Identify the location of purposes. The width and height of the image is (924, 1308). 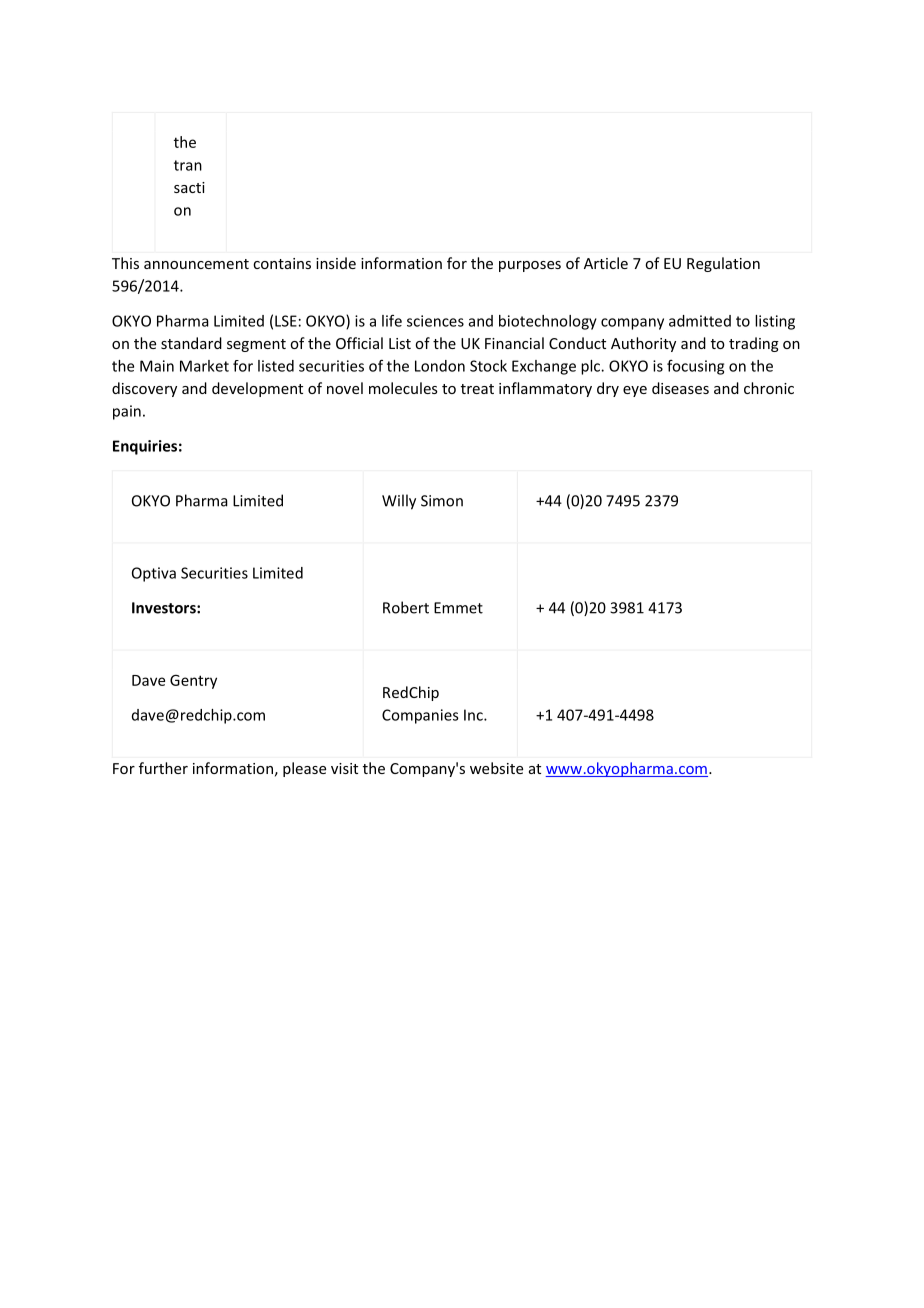
(530, 266).
